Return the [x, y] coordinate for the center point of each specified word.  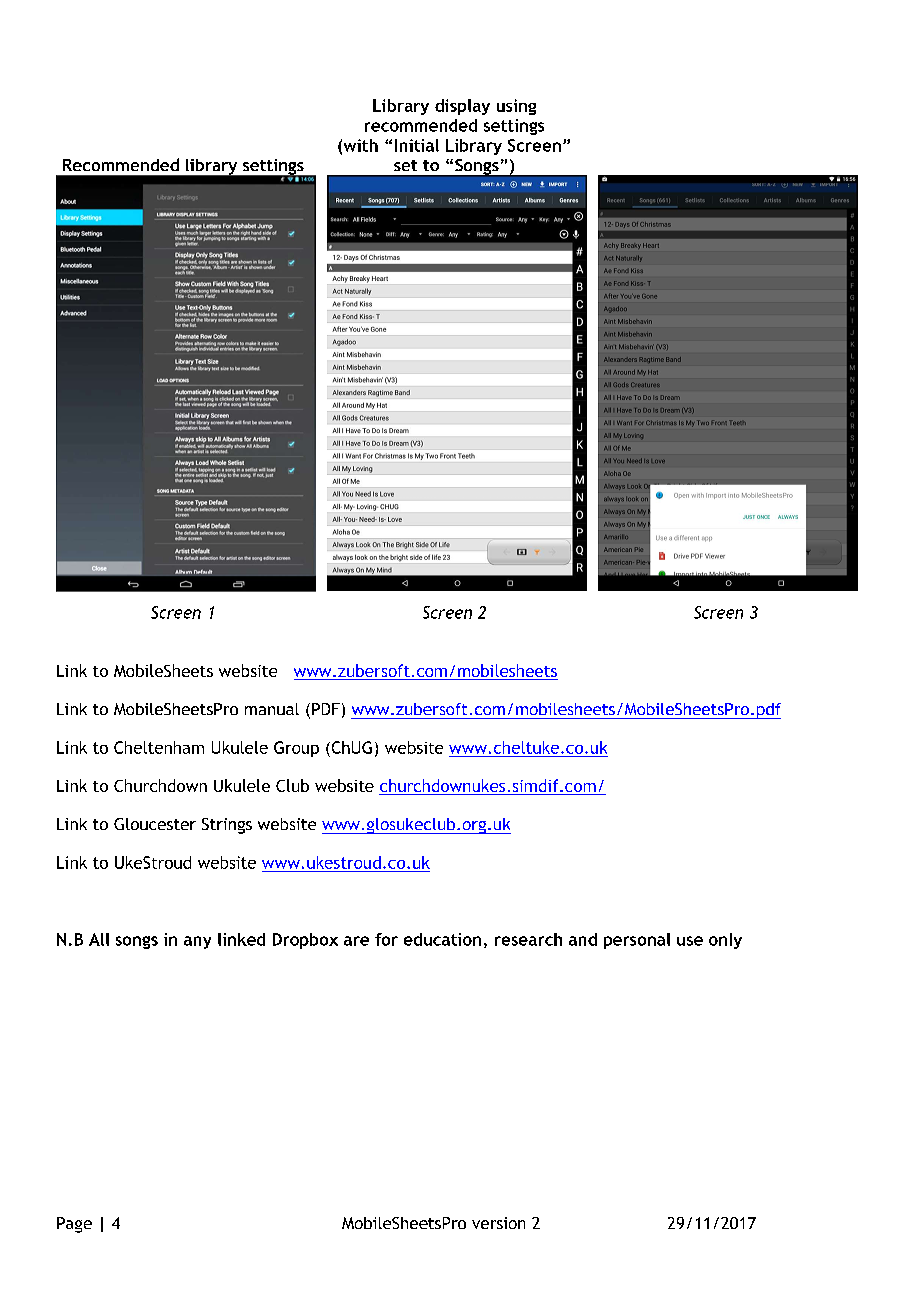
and [583, 939]
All [99, 939]
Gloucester [155, 824]
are [356, 941]
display [462, 107]
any [197, 942]
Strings [227, 826]
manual [272, 709]
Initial [417, 145]
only [725, 941]
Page [74, 1225]
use [690, 941]
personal [637, 941]
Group [296, 749]
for [386, 939]
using [516, 107]
